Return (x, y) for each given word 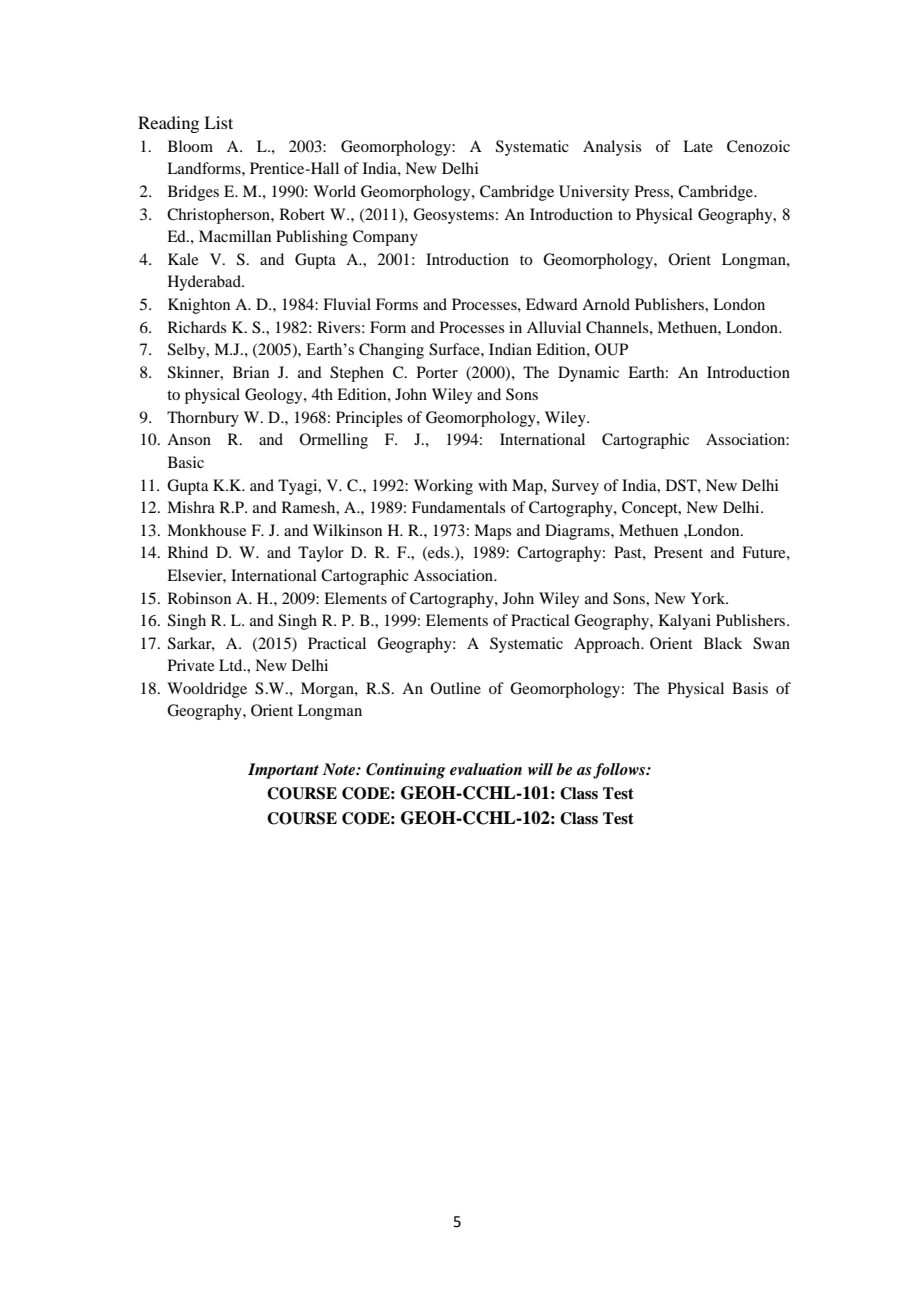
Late (698, 146)
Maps (492, 532)
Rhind (188, 552)
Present (678, 552)
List (218, 122)
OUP (611, 349)
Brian (251, 372)
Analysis (612, 148)
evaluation (486, 769)
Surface (455, 349)
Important (283, 771)
